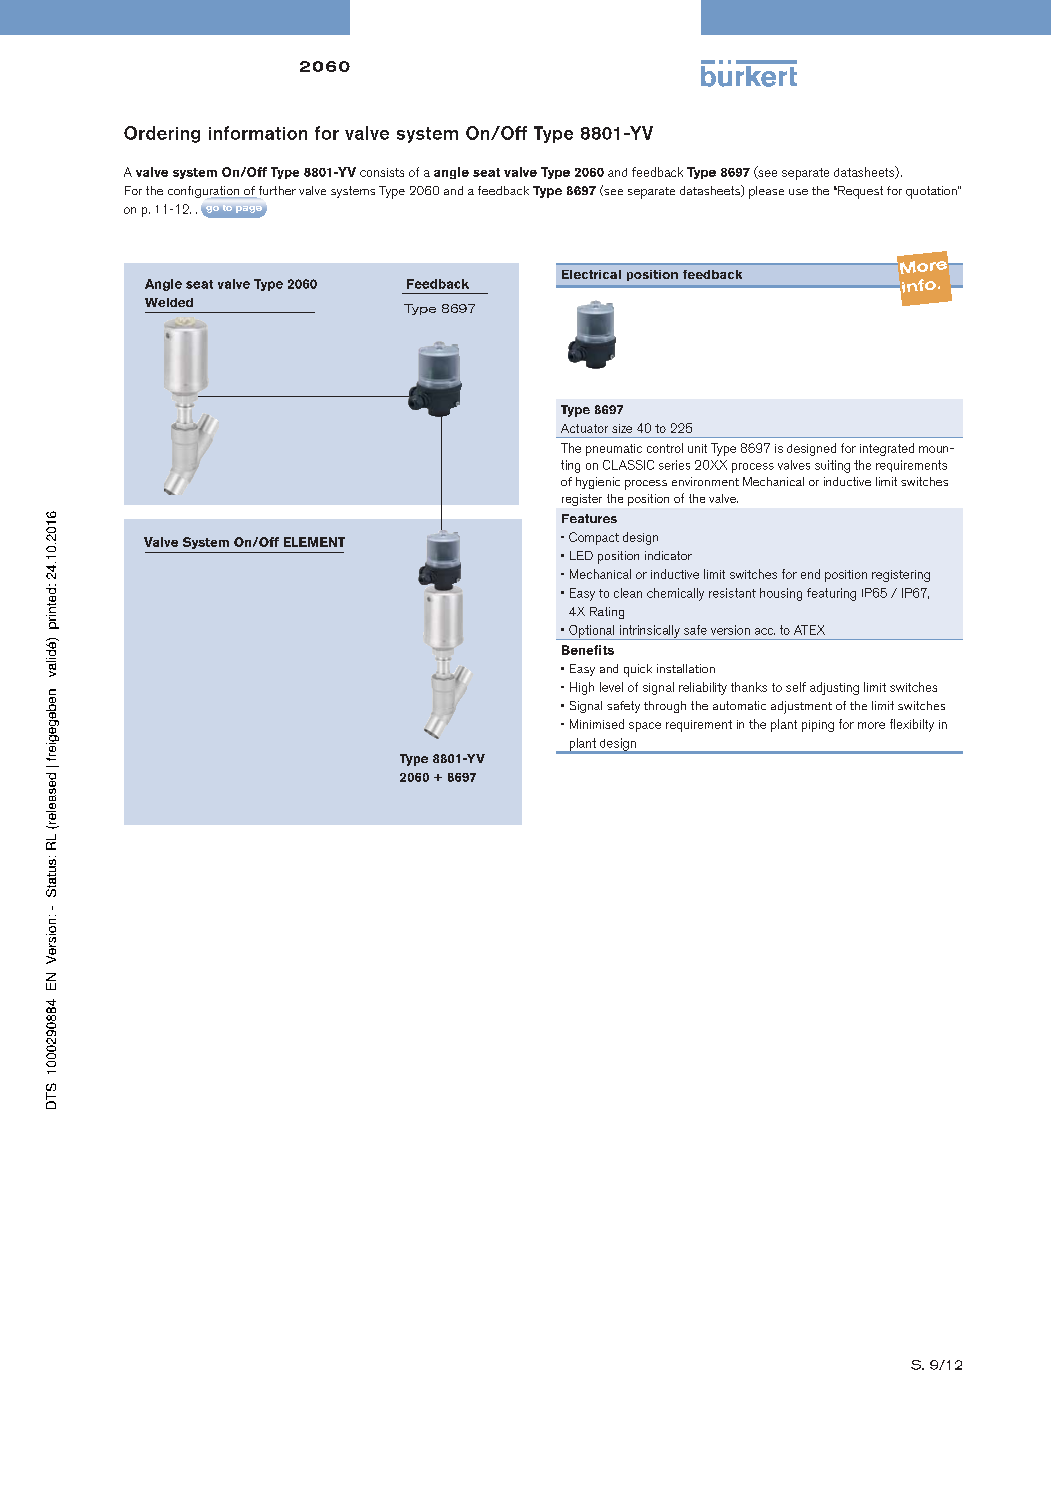  What do you see at coordinates (766, 192) in the page?
I see `please` at bounding box center [766, 192].
